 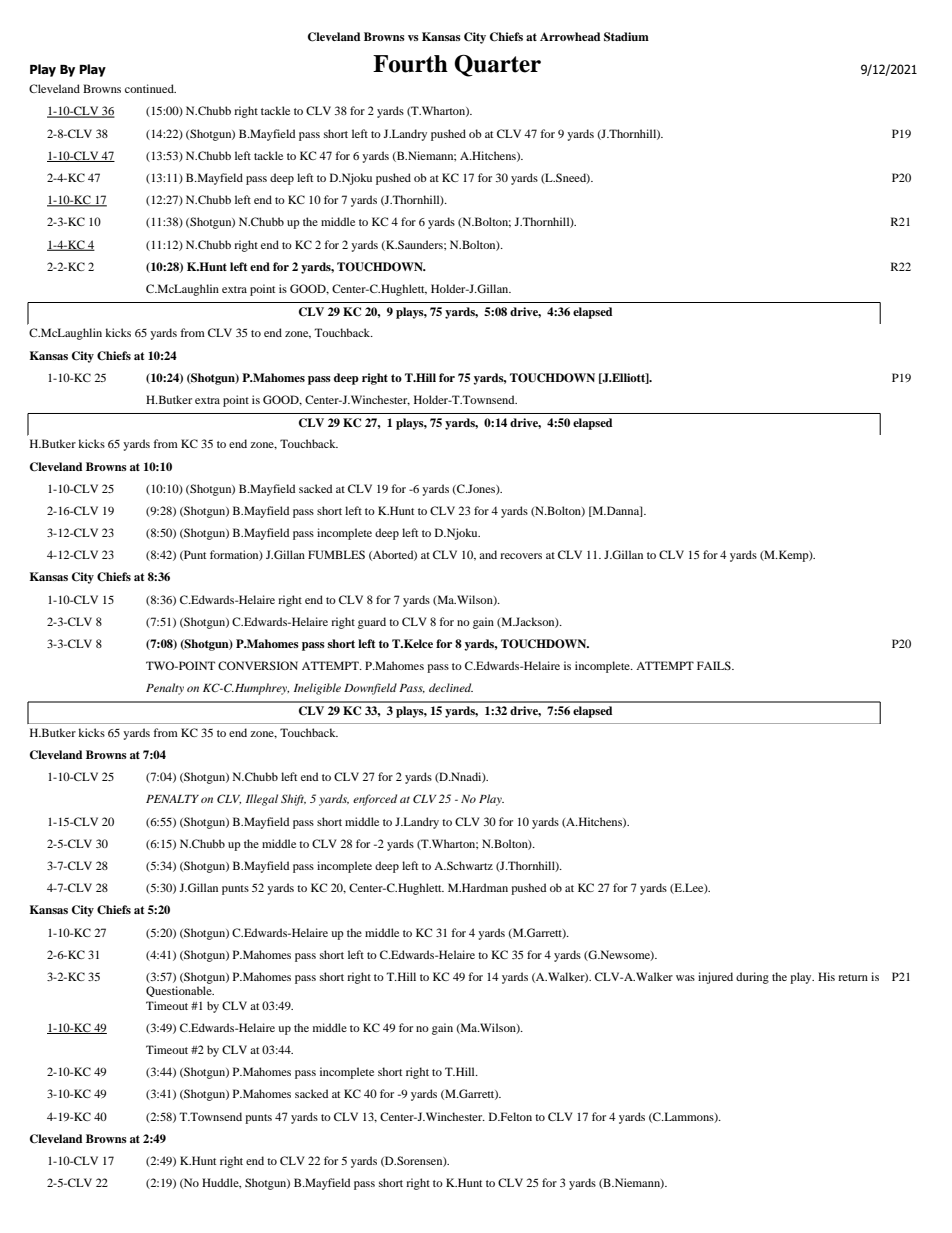 I want to click on FAILS, so click(x=715, y=665).
